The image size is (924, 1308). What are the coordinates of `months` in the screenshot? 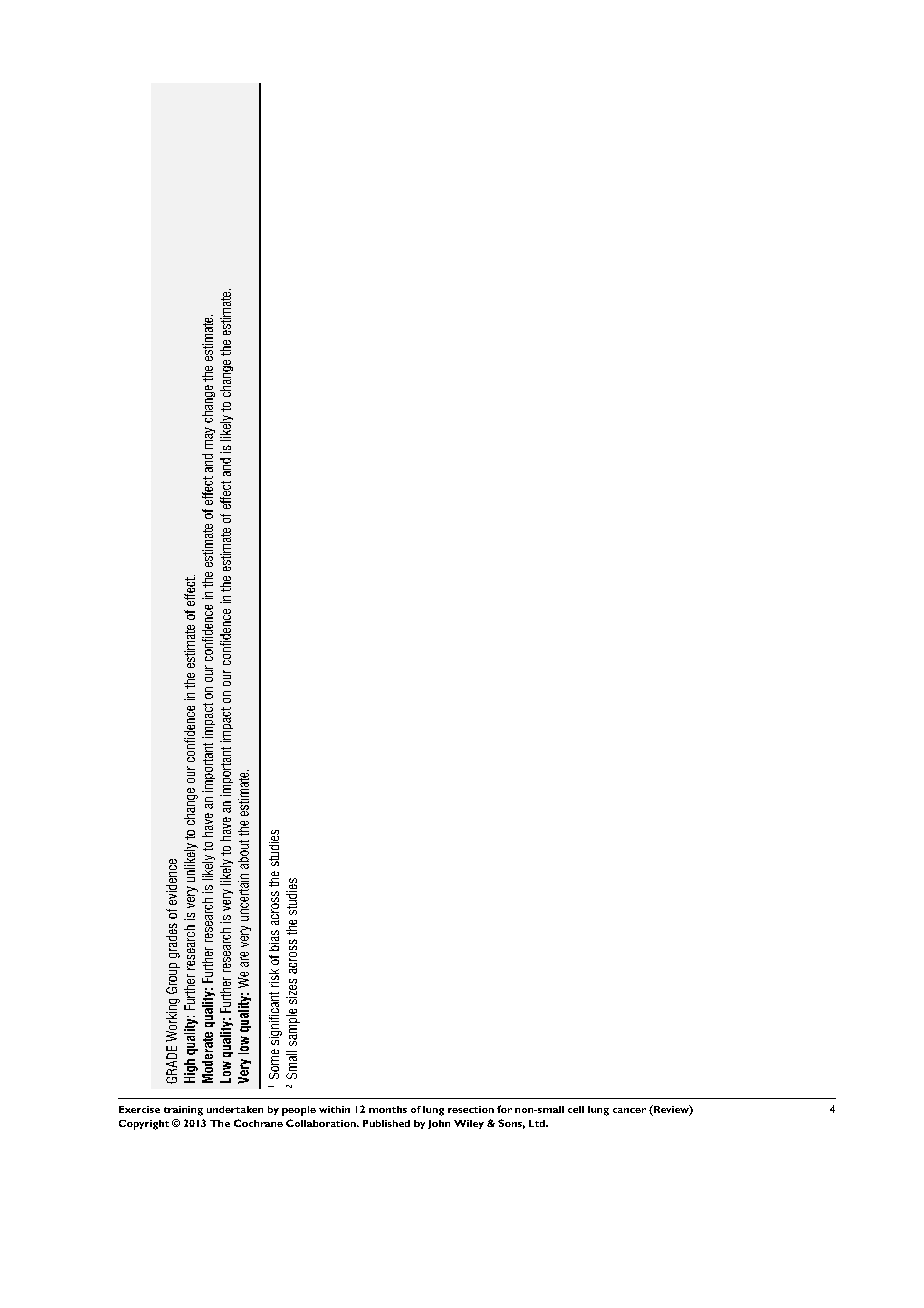 It's located at (388, 1109).
